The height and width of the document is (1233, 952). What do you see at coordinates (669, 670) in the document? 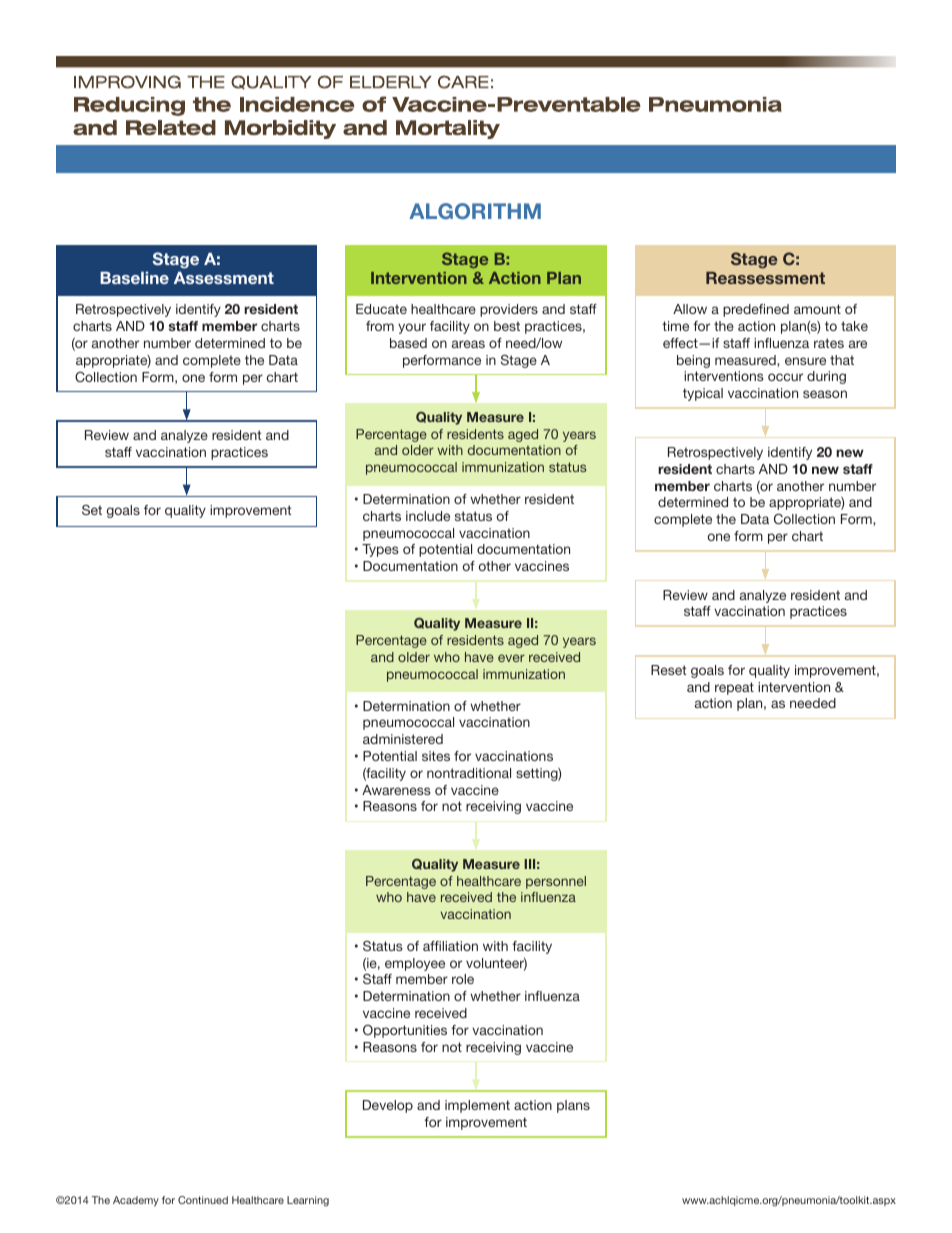
I see `Reset` at bounding box center [669, 670].
